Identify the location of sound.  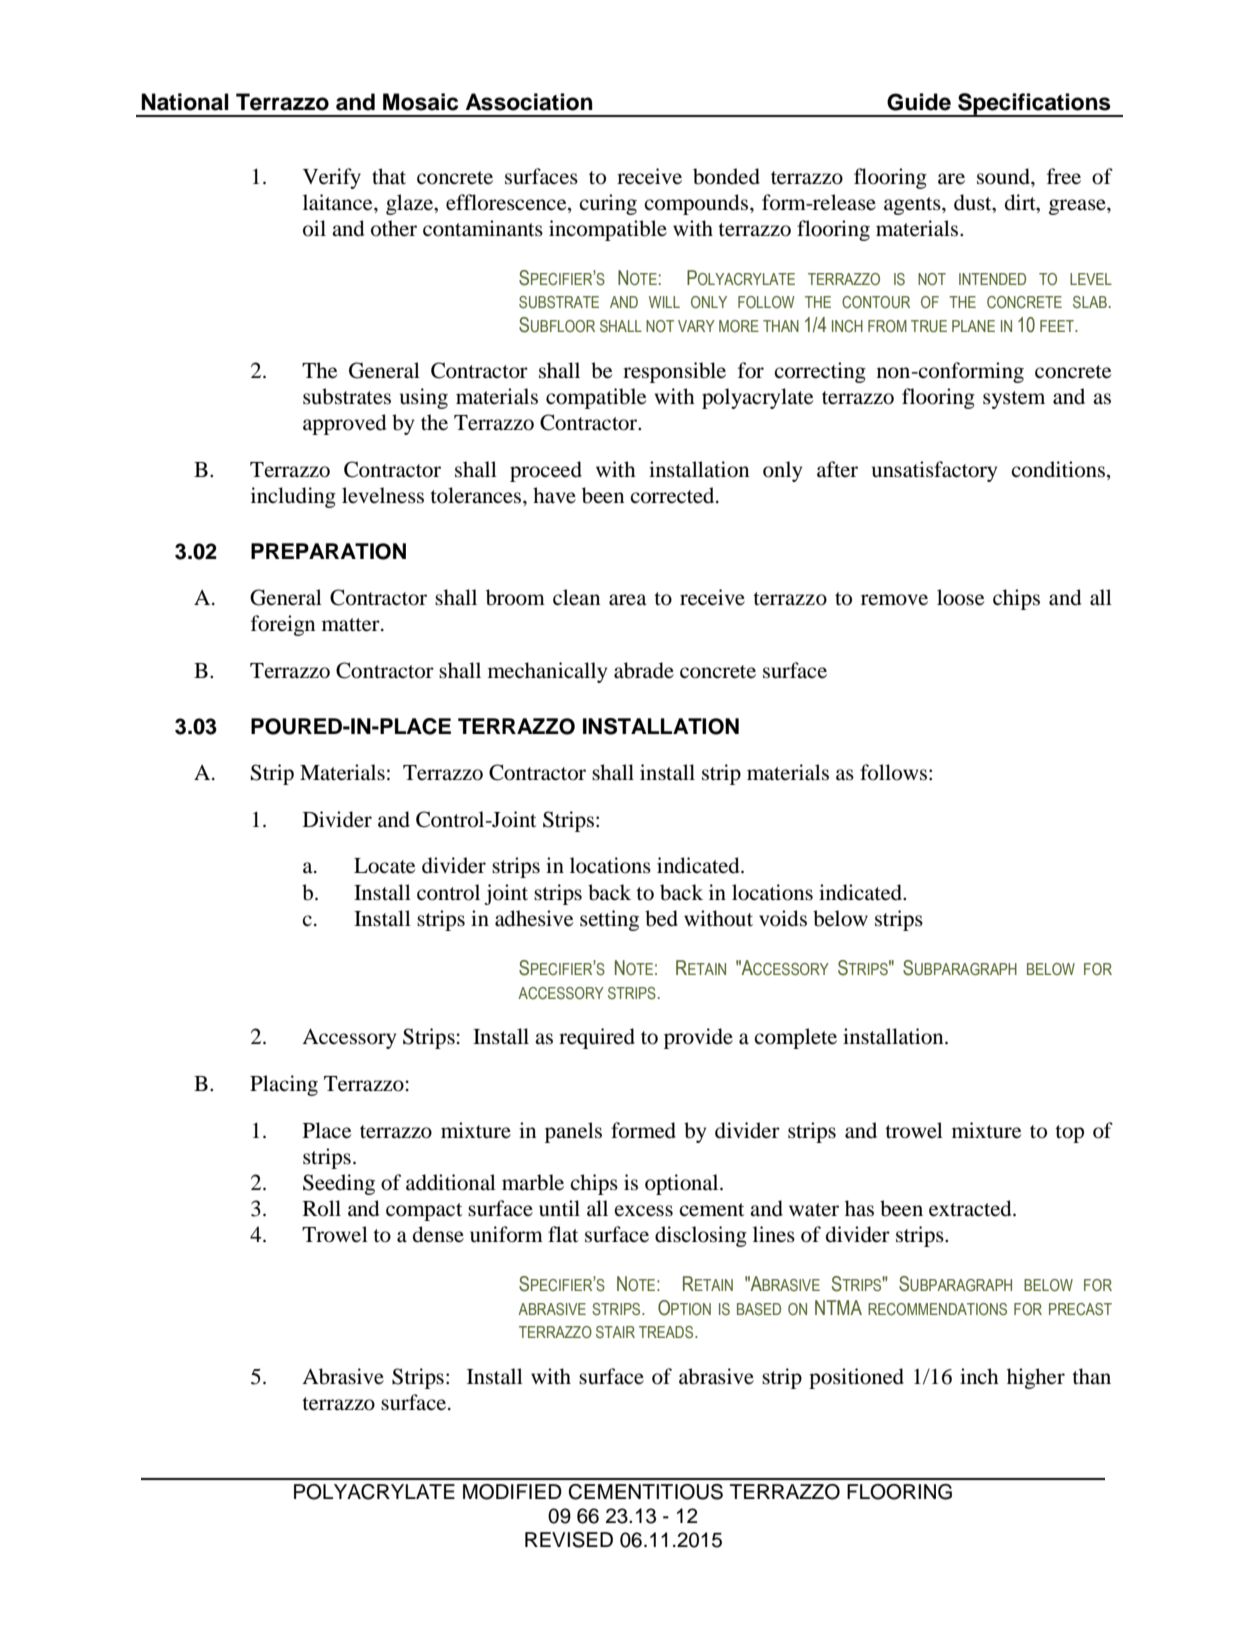
(1004, 176).
